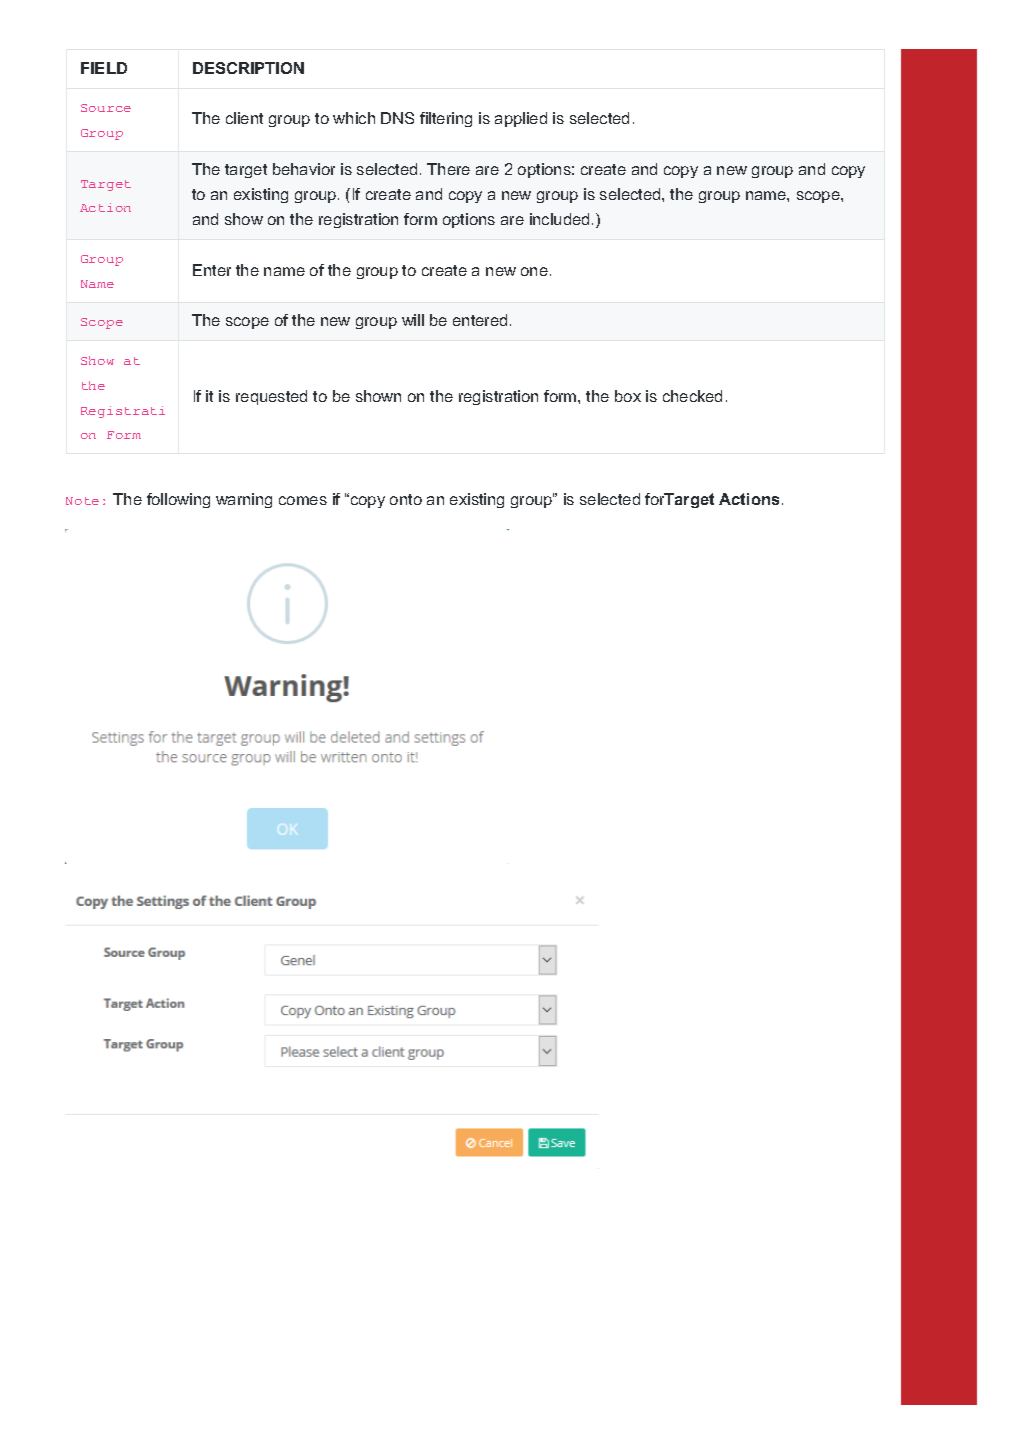 Image resolution: width=1027 pixels, height=1454 pixels. I want to click on applied, so click(521, 119).
